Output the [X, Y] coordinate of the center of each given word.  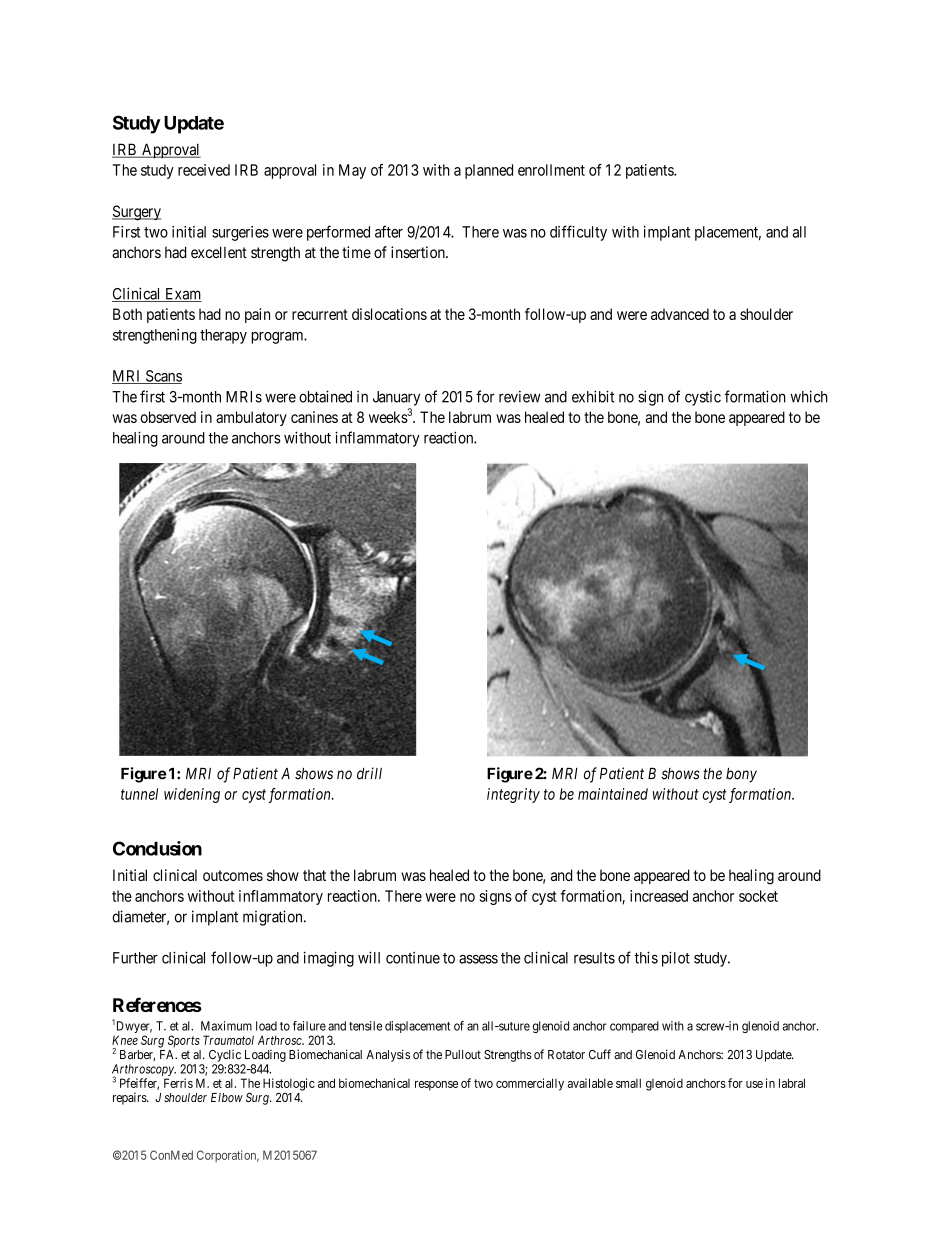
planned [489, 171]
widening [192, 795]
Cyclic [225, 1056]
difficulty [578, 233]
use [754, 1084]
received [204, 170]
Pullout [463, 1054]
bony [741, 775]
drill [369, 773]
